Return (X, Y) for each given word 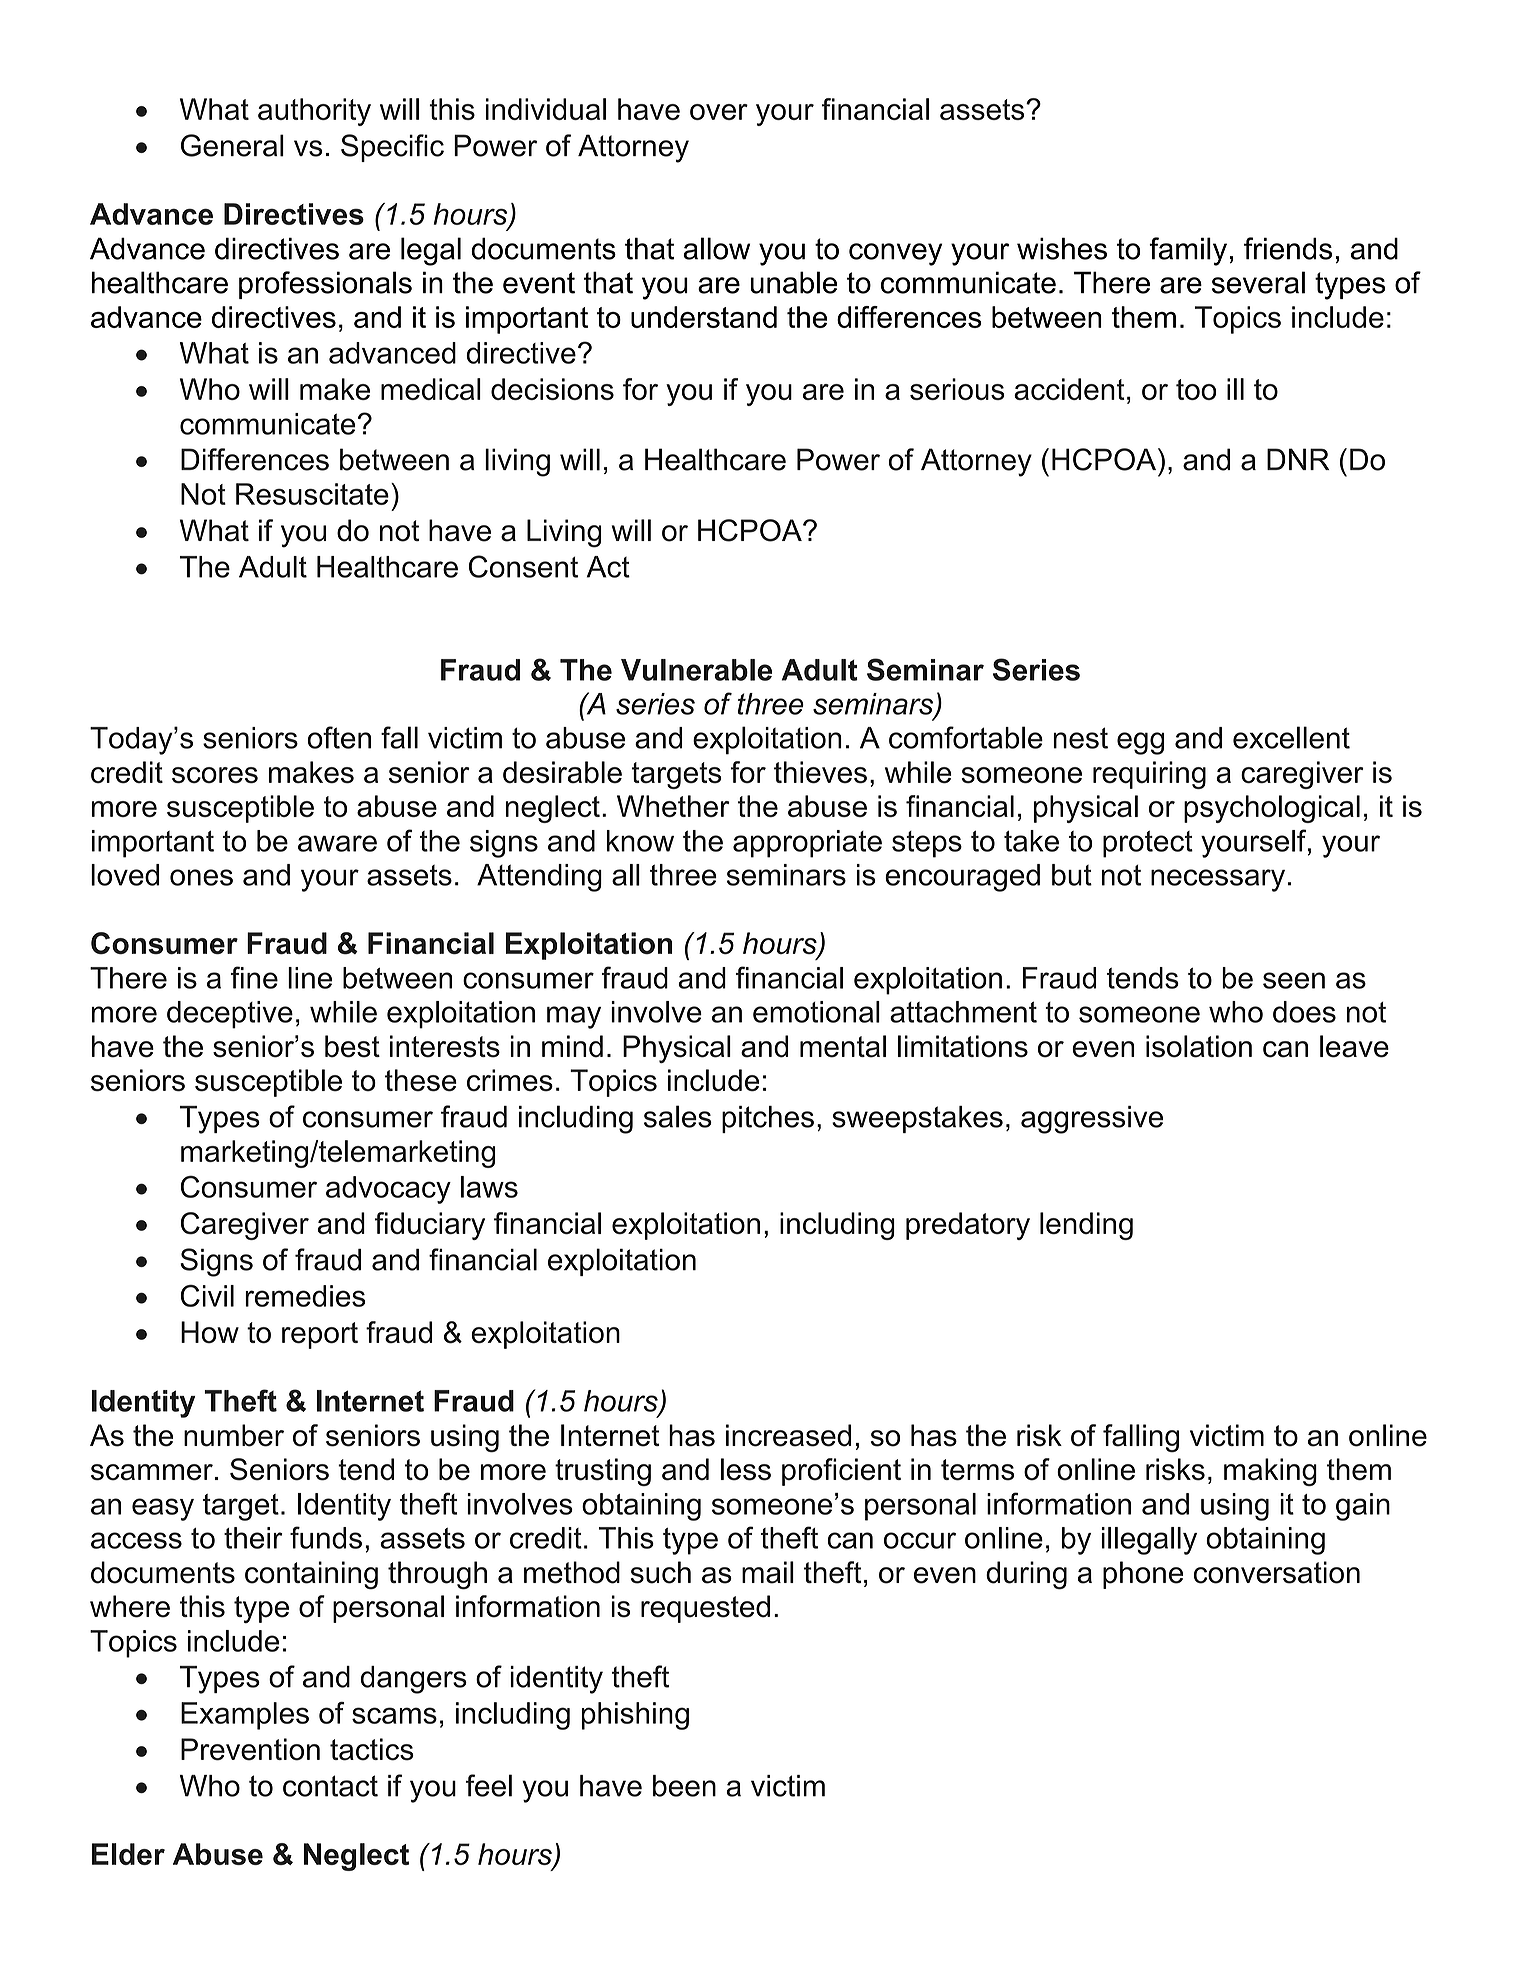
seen (1294, 980)
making (1270, 1472)
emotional (816, 1012)
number (234, 1435)
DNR (1298, 459)
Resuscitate (312, 494)
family (1188, 251)
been (684, 1786)
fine (254, 977)
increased (788, 1435)
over (719, 112)
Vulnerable (696, 670)
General (232, 145)
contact (330, 1786)
